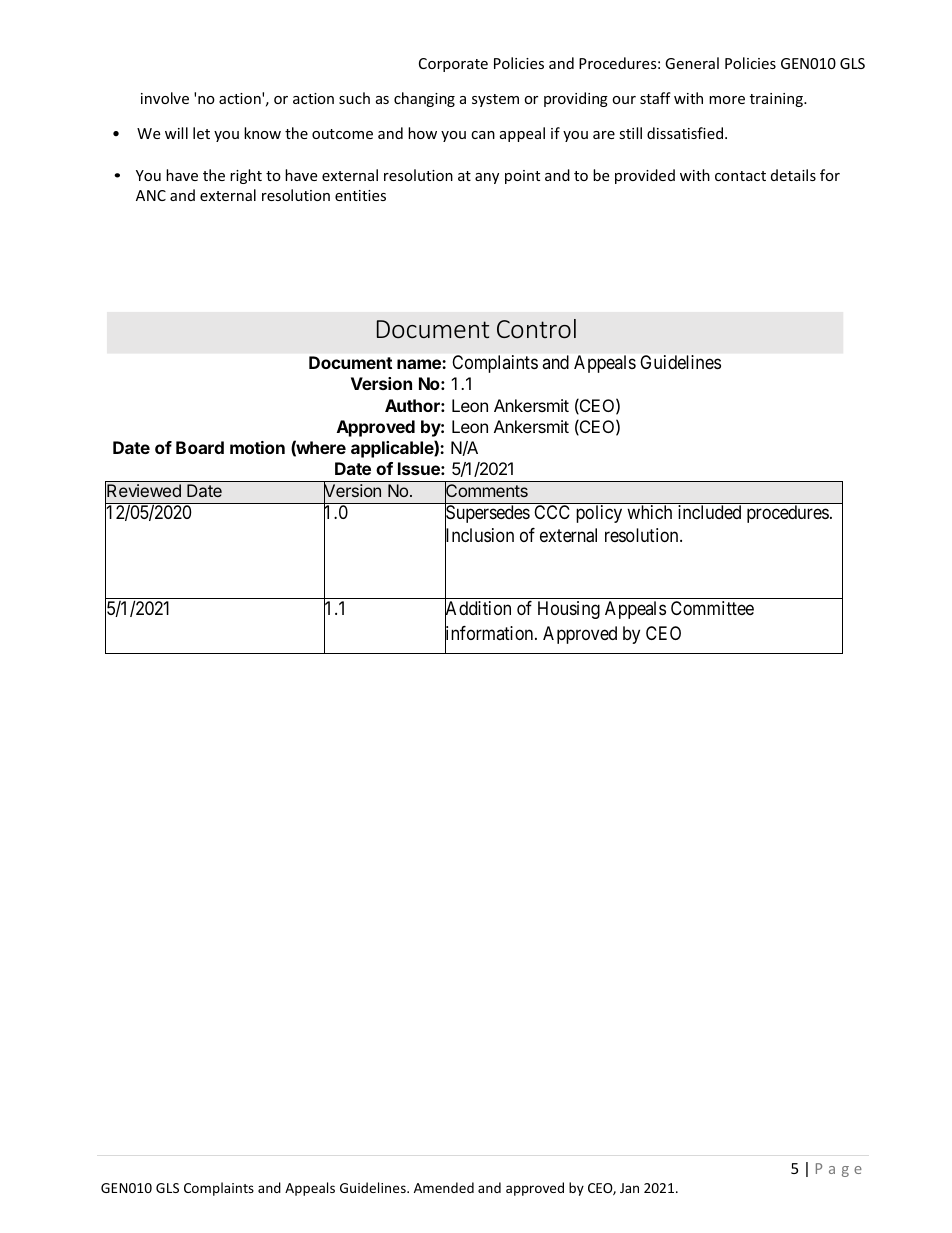 This image has height=1233, width=952. I want to click on Committee, so click(712, 608).
